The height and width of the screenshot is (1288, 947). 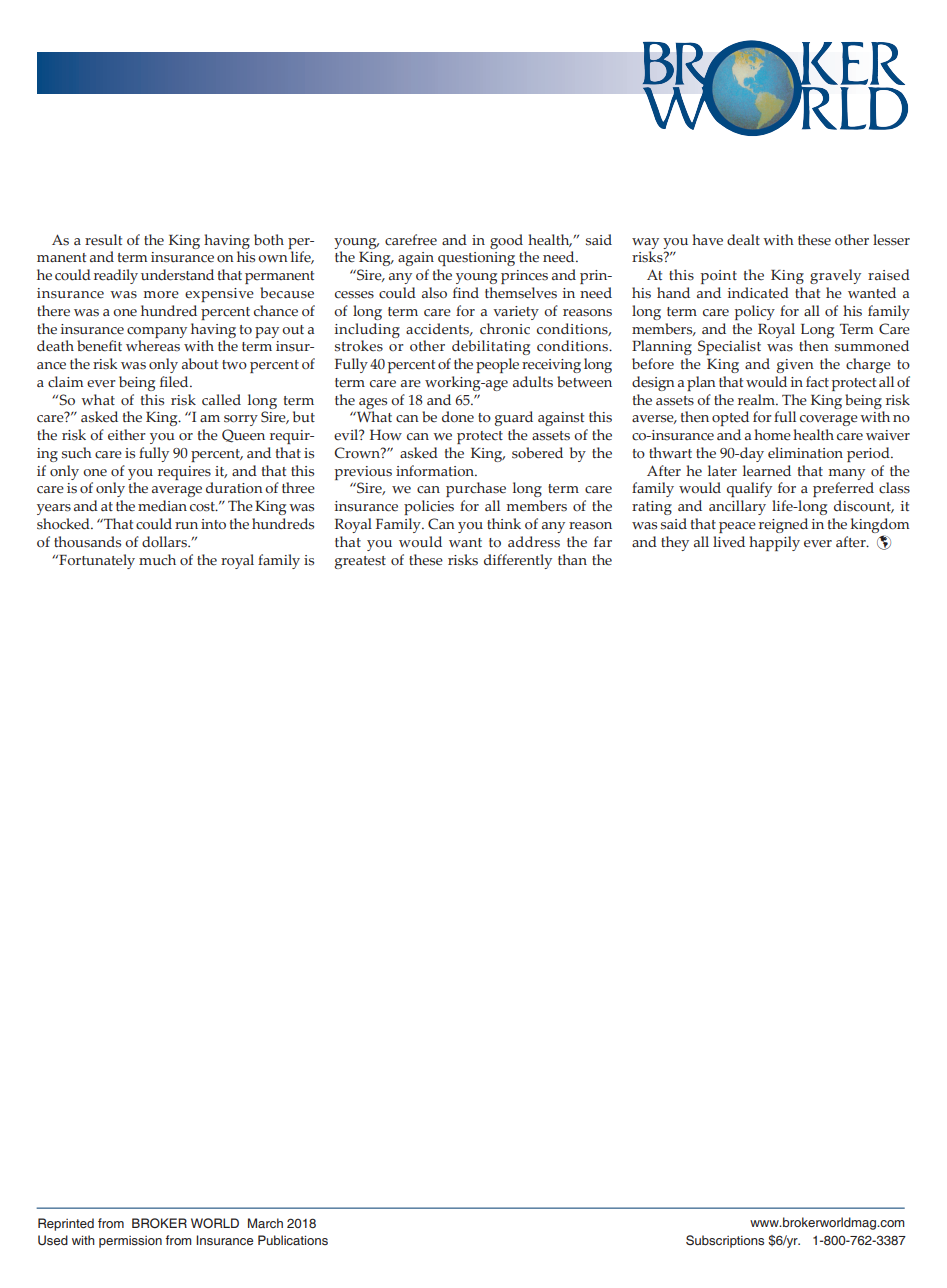 What do you see at coordinates (725, 1241) in the screenshot?
I see `Subscriptions` at bounding box center [725, 1241].
